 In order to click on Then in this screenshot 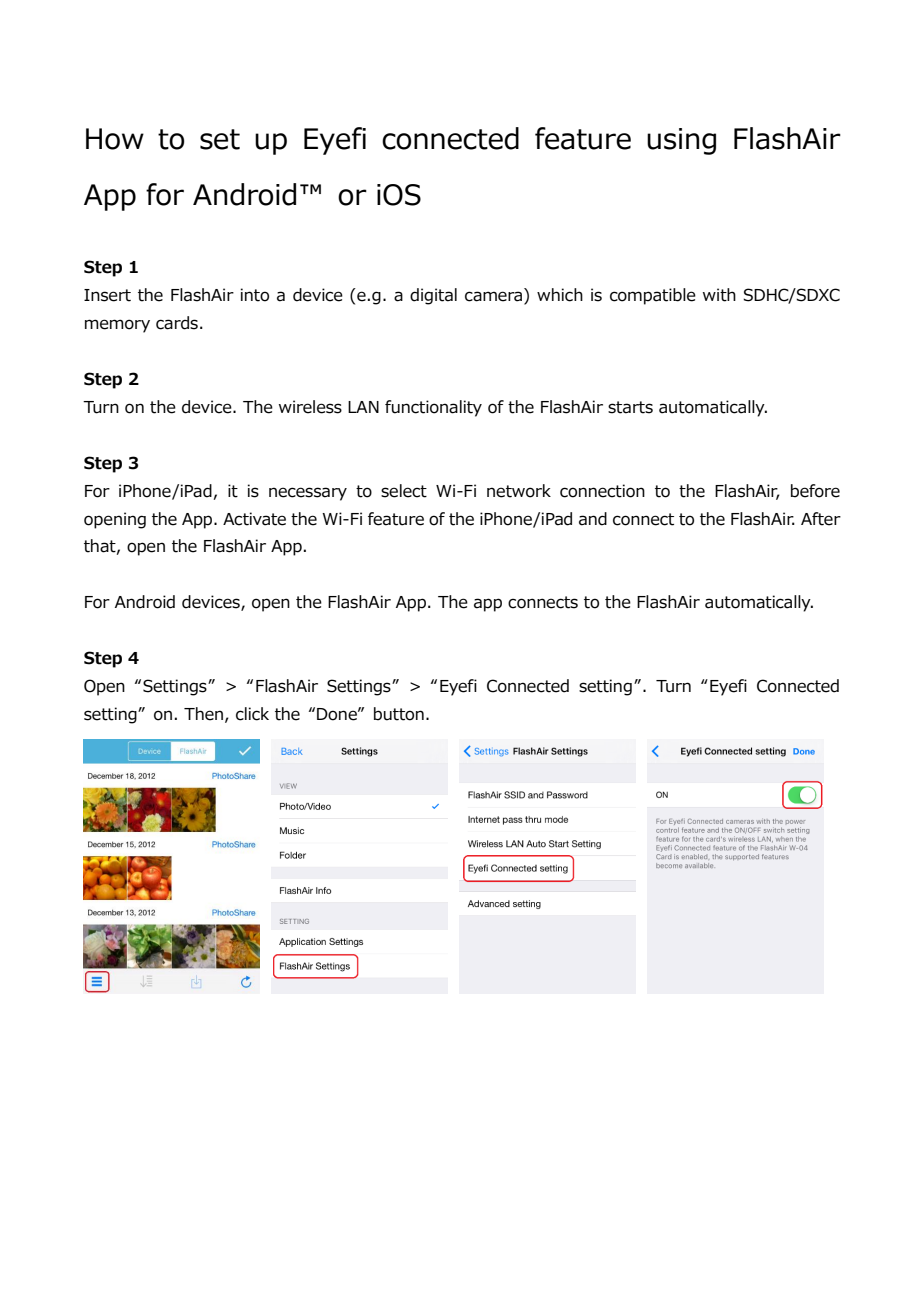, I will do `click(203, 714)`.
